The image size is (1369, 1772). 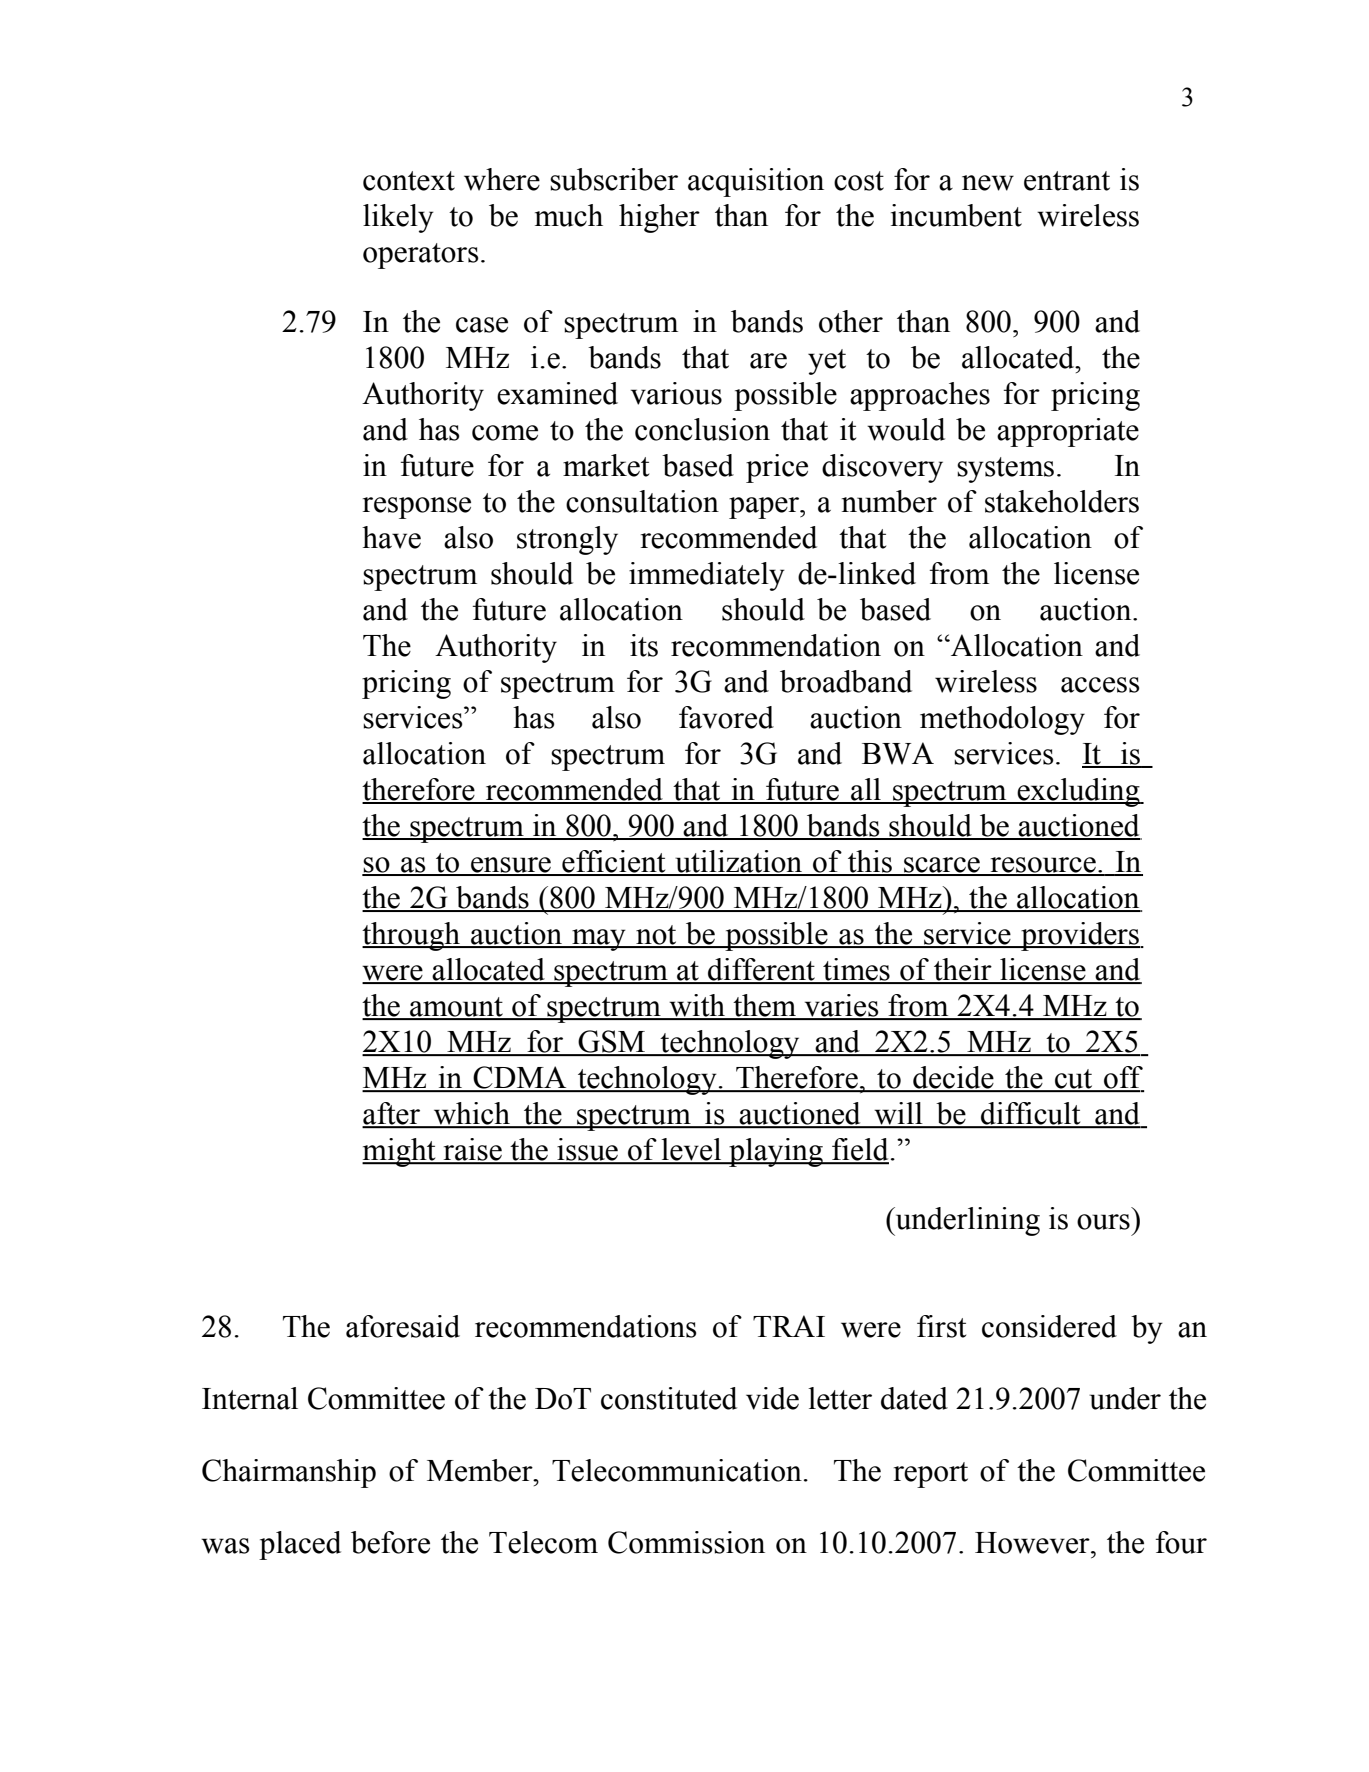 What do you see at coordinates (659, 218) in the screenshot?
I see `higher` at bounding box center [659, 218].
